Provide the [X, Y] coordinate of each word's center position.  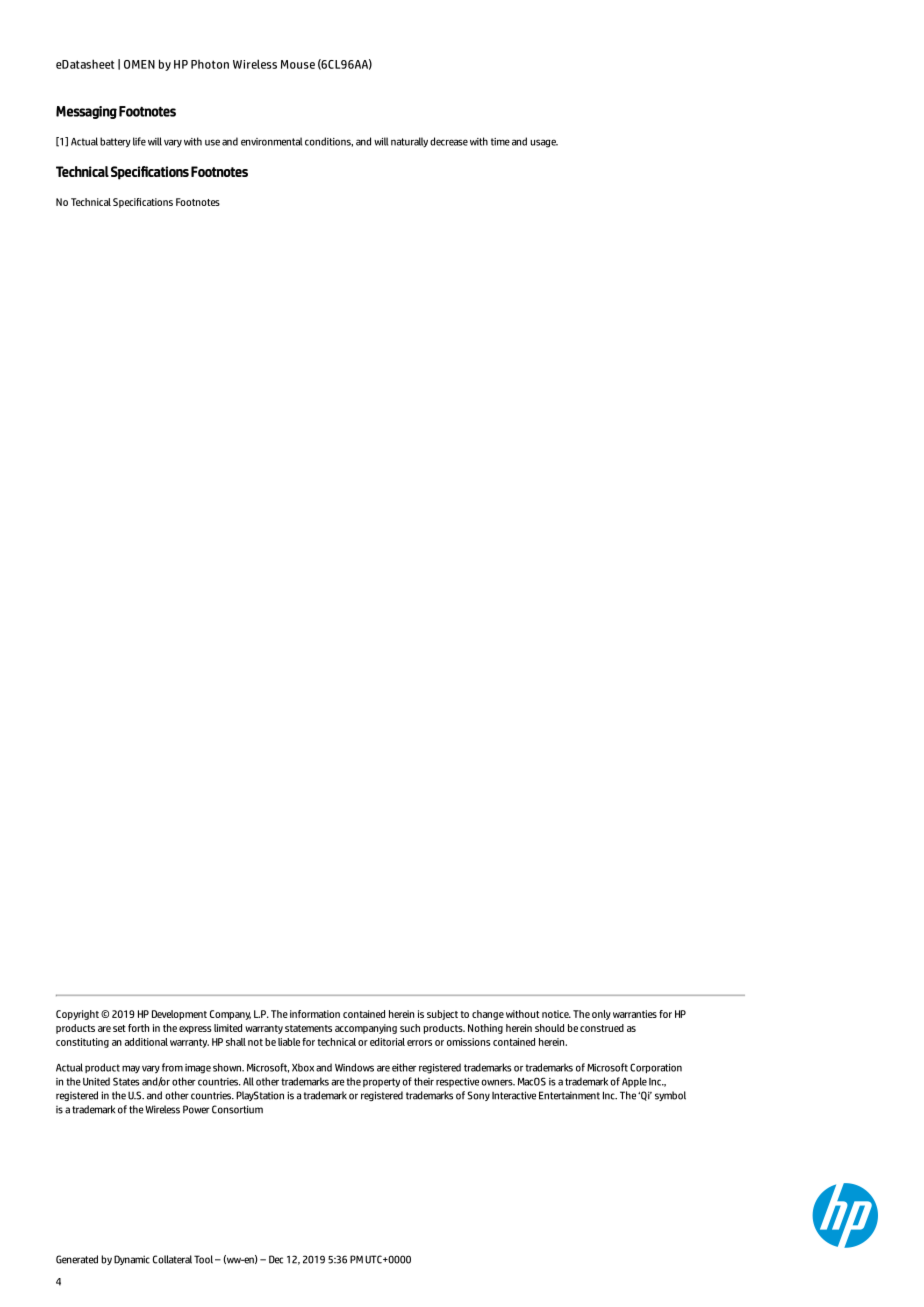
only [601, 1015]
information [315, 1014]
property [381, 1083]
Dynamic [132, 1260]
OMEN [139, 64]
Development [179, 1015]
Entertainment [569, 1095]
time [500, 142]
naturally [409, 142]
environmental [271, 141]
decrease [449, 141]
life [139, 141]
